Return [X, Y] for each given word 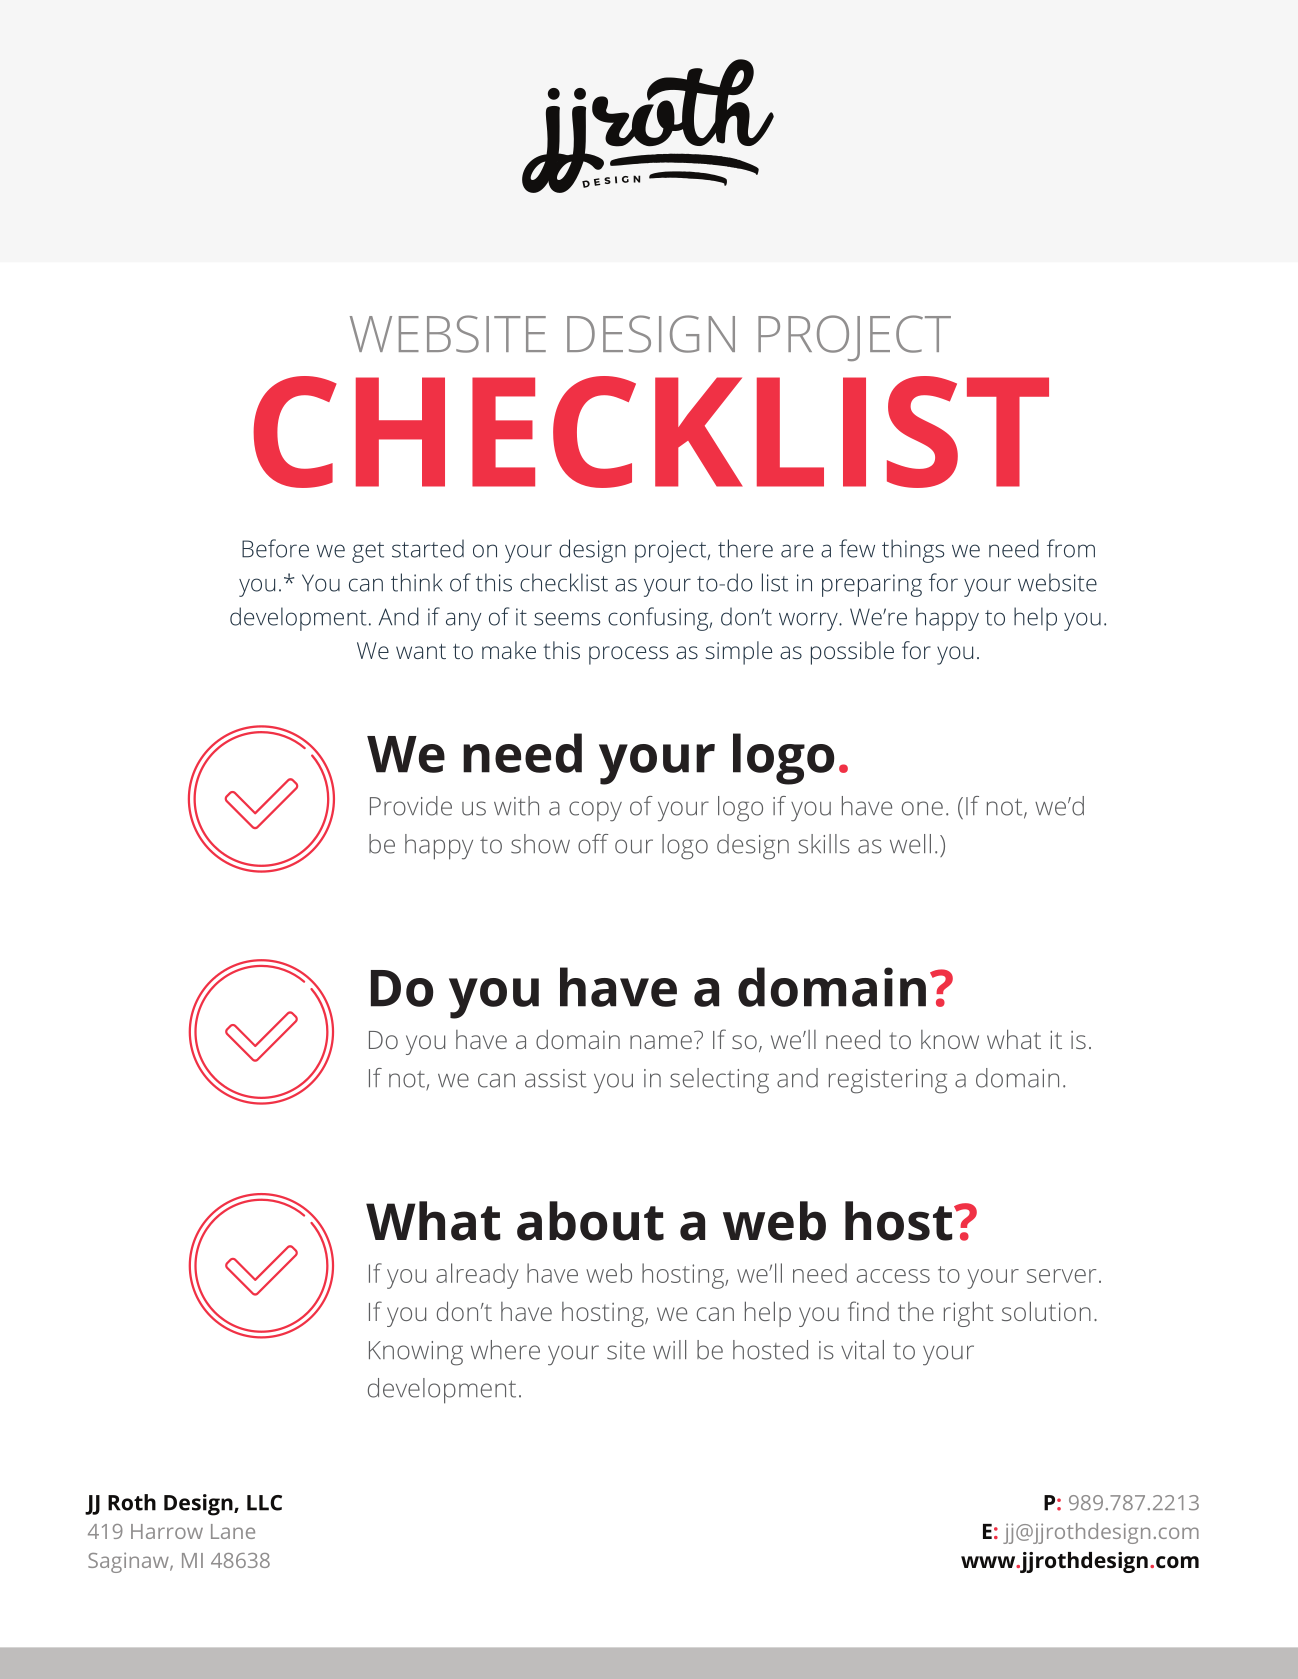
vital [862, 1350]
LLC [264, 1503]
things [913, 551]
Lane [233, 1531]
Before [275, 548]
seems [567, 619]
